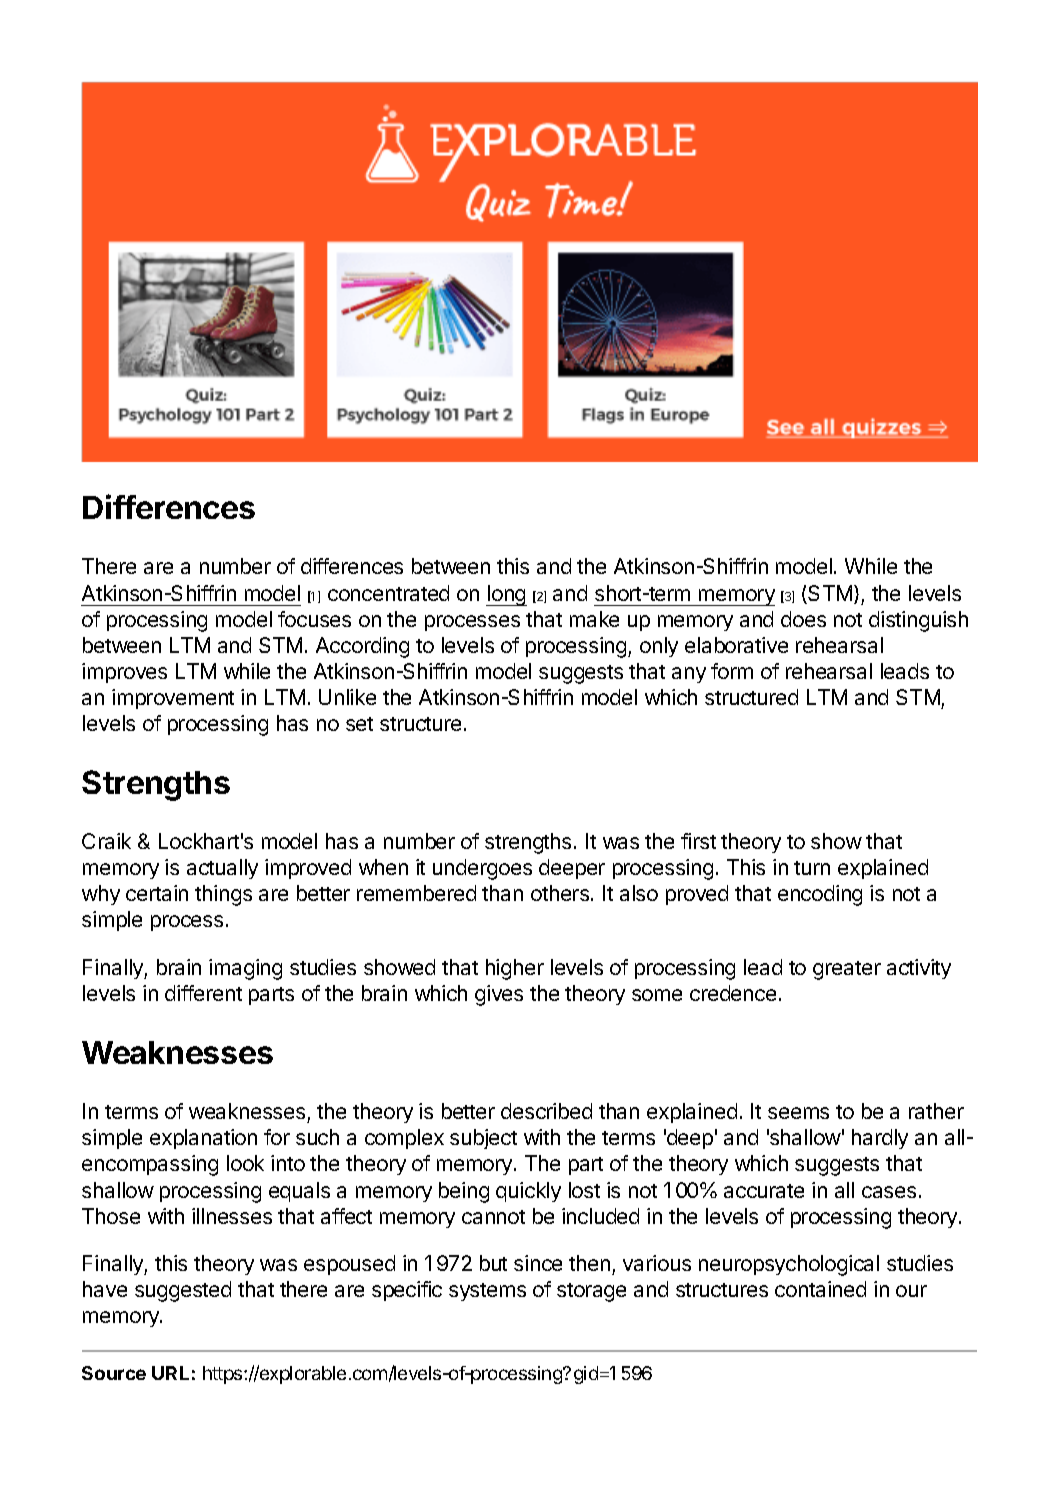 Image resolution: width=1059 pixels, height=1498 pixels. I want to click on contained, so click(820, 1289).
